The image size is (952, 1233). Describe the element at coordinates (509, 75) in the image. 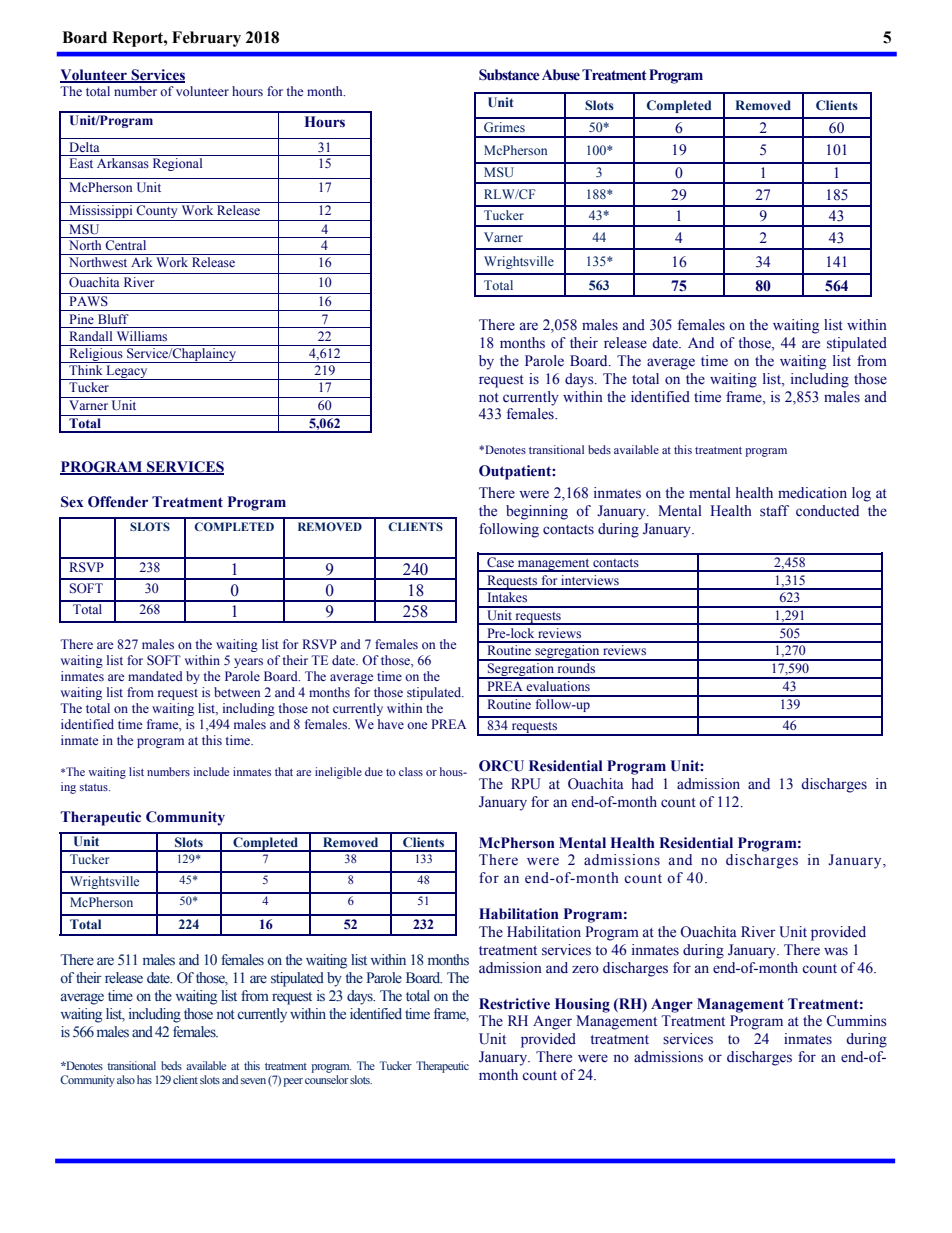

I see `Substance` at that location.
